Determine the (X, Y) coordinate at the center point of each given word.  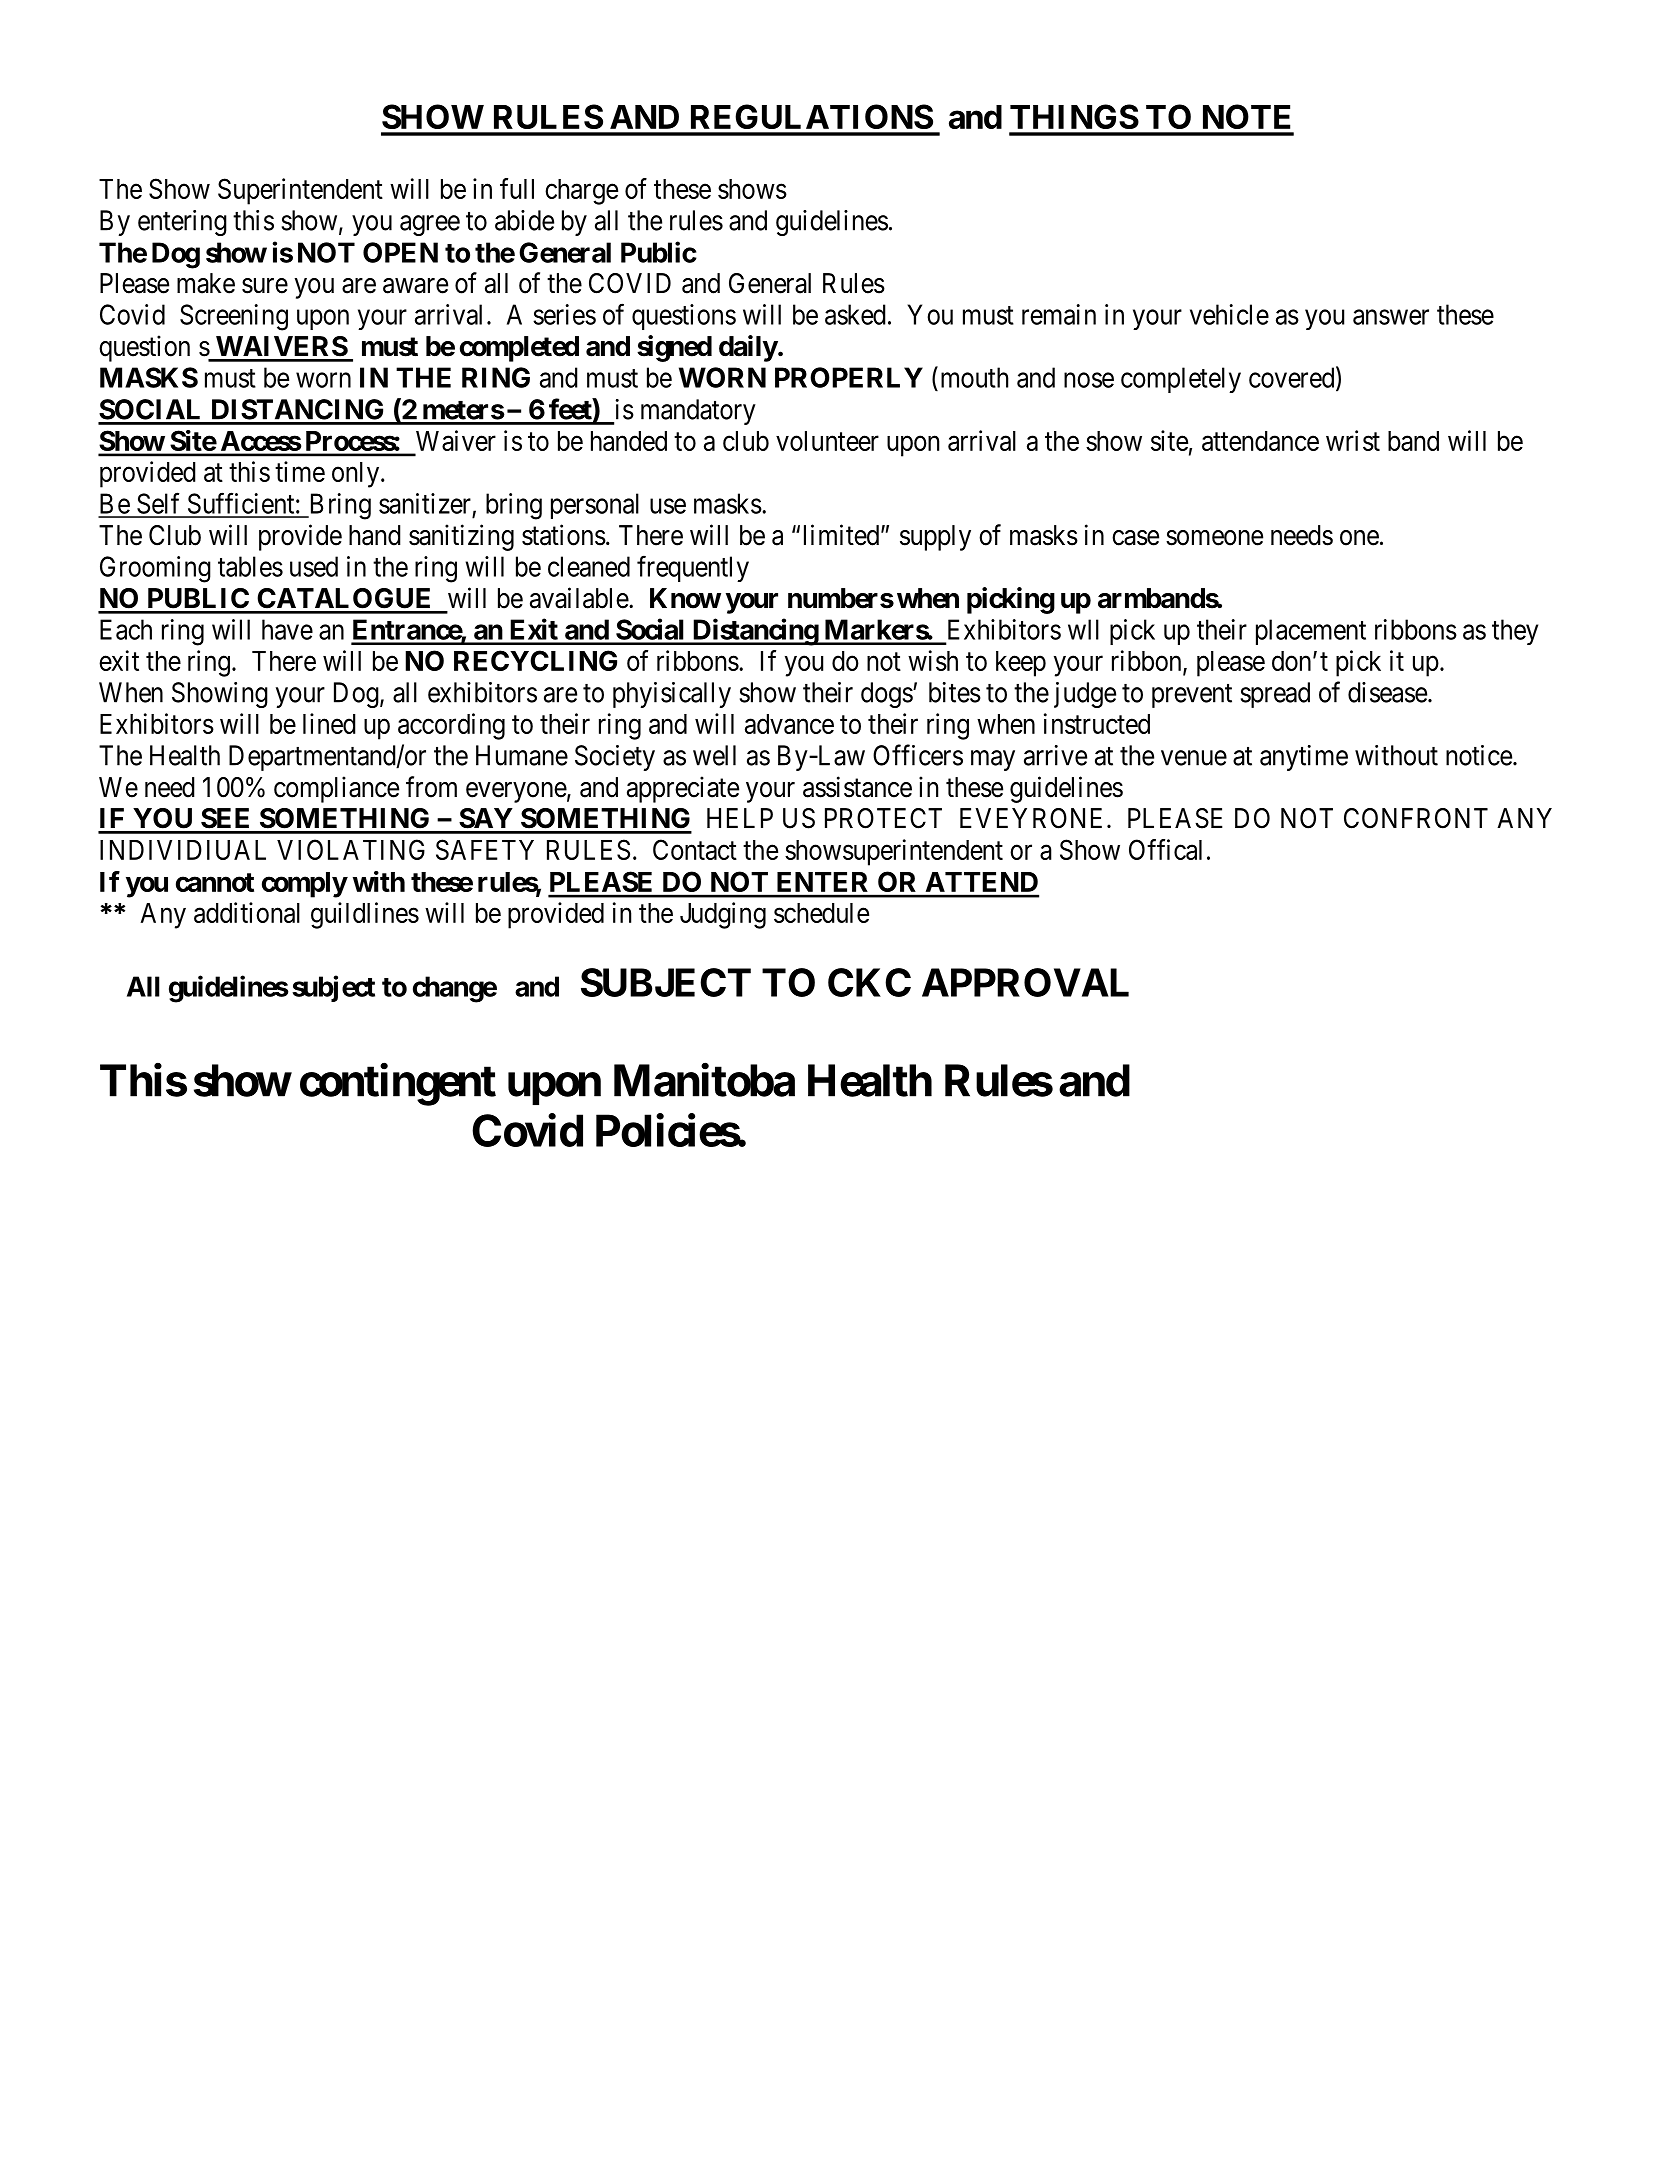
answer (1391, 317)
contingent (398, 1084)
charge (581, 192)
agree (430, 225)
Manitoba (704, 1080)
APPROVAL (1025, 982)
